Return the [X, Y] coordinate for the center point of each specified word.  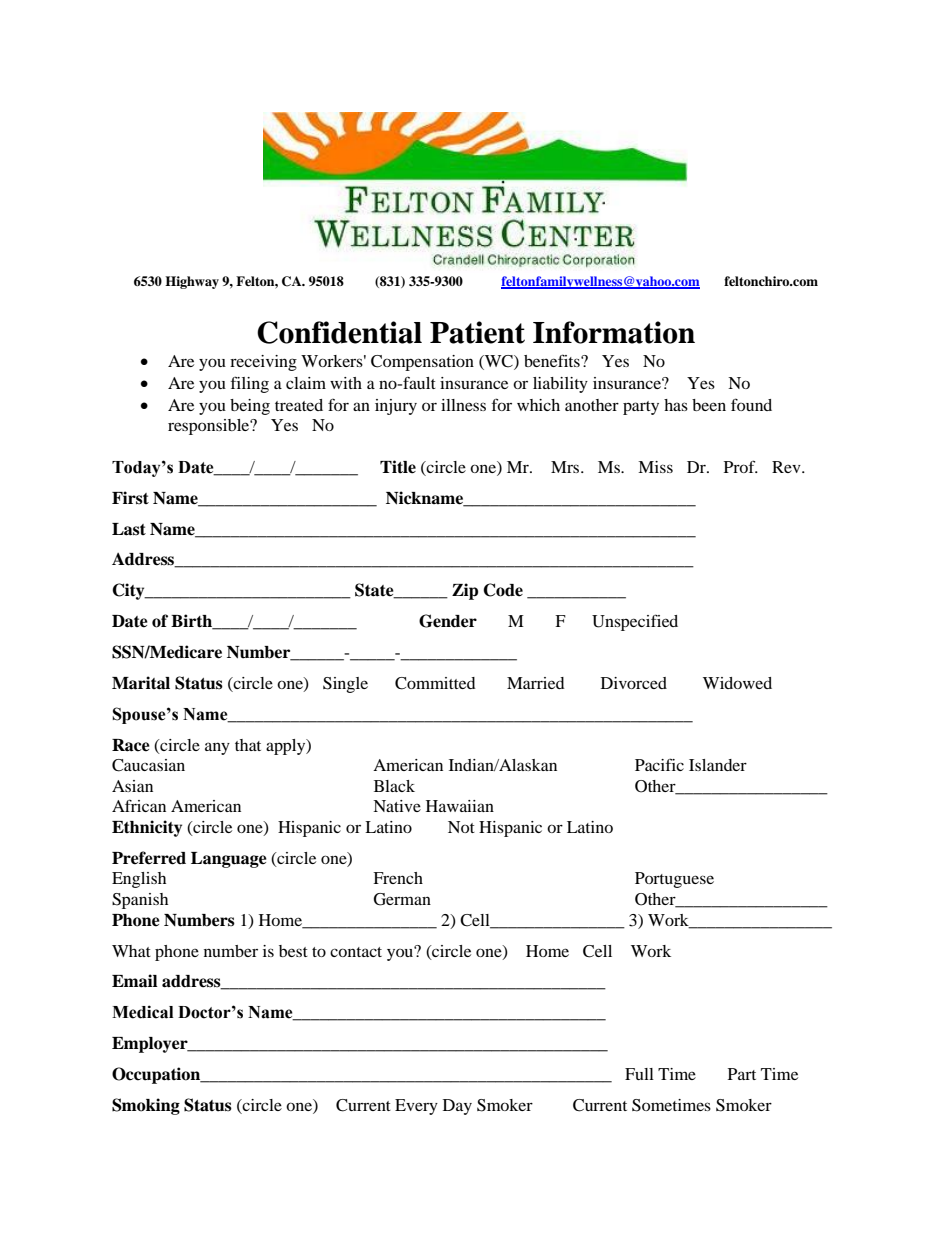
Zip [465, 591]
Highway [192, 282]
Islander [718, 765]
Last [129, 529]
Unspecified [635, 622]
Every [416, 1107]
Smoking [146, 1106]
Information [614, 332]
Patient [477, 332]
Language [229, 860]
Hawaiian [460, 806]
